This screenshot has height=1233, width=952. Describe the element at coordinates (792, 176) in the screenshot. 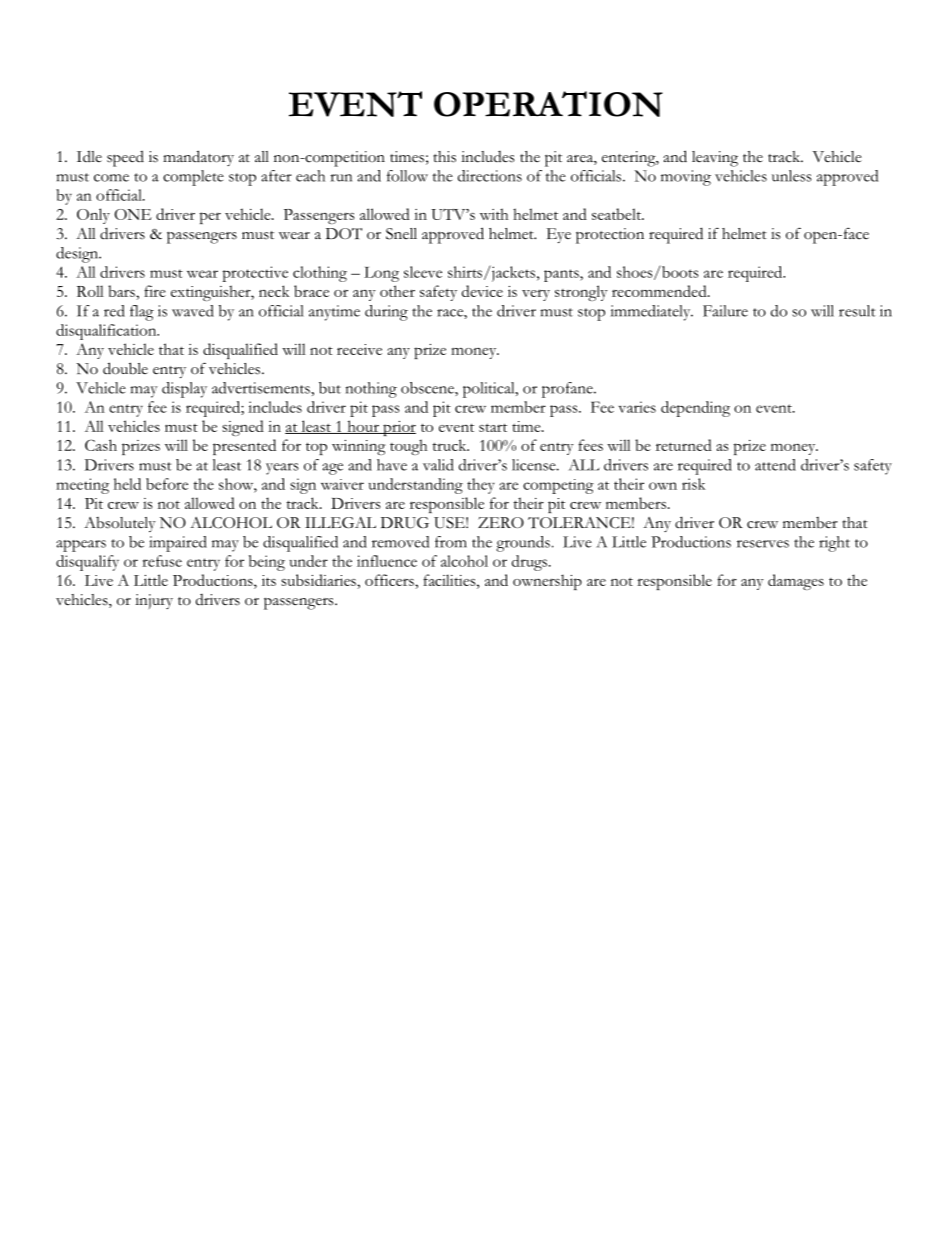

I see `unless` at that location.
